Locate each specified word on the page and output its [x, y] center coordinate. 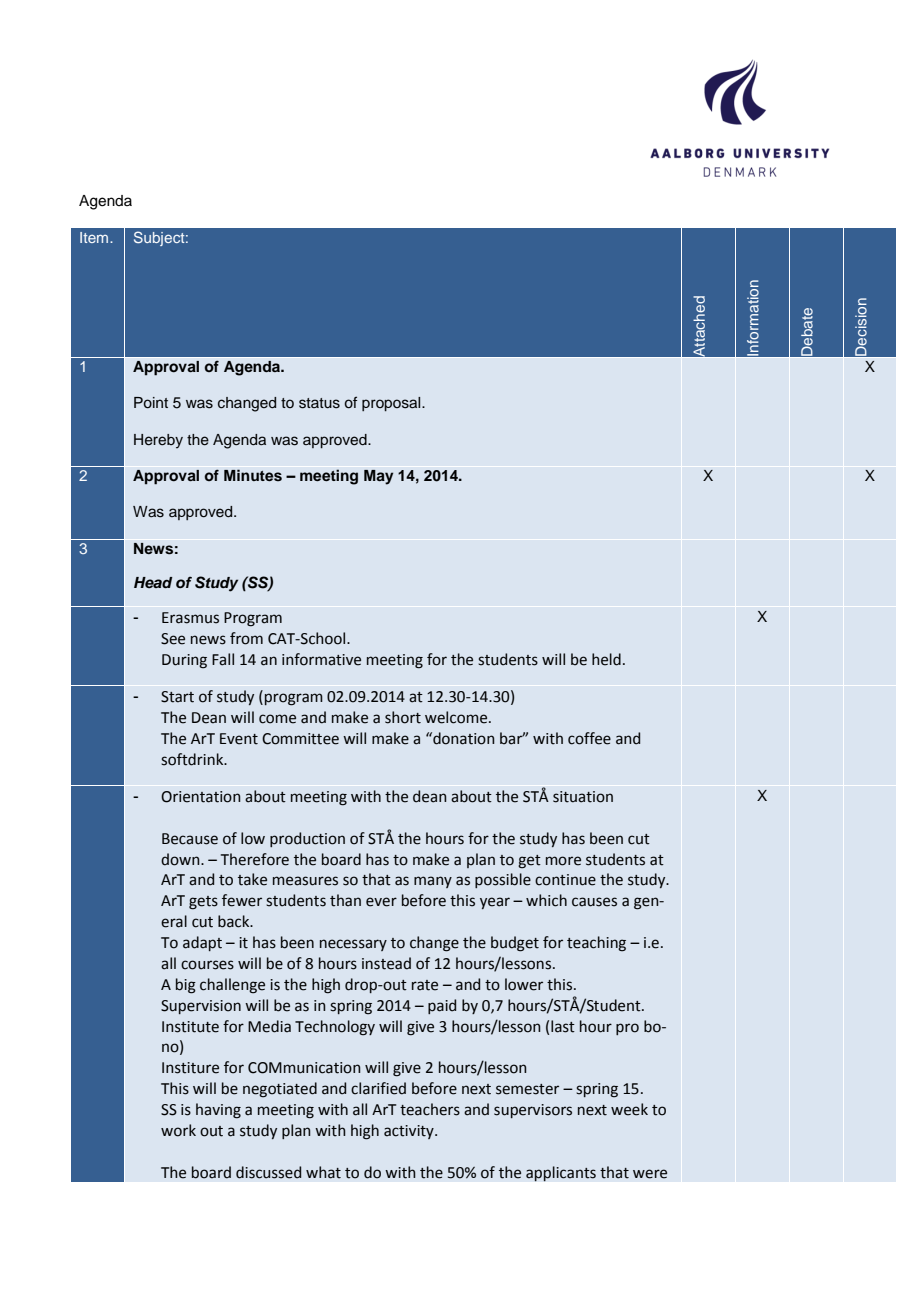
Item [95, 237]
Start [177, 697]
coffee [589, 738]
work [178, 1130]
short [403, 717]
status [319, 403]
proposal [392, 404]
